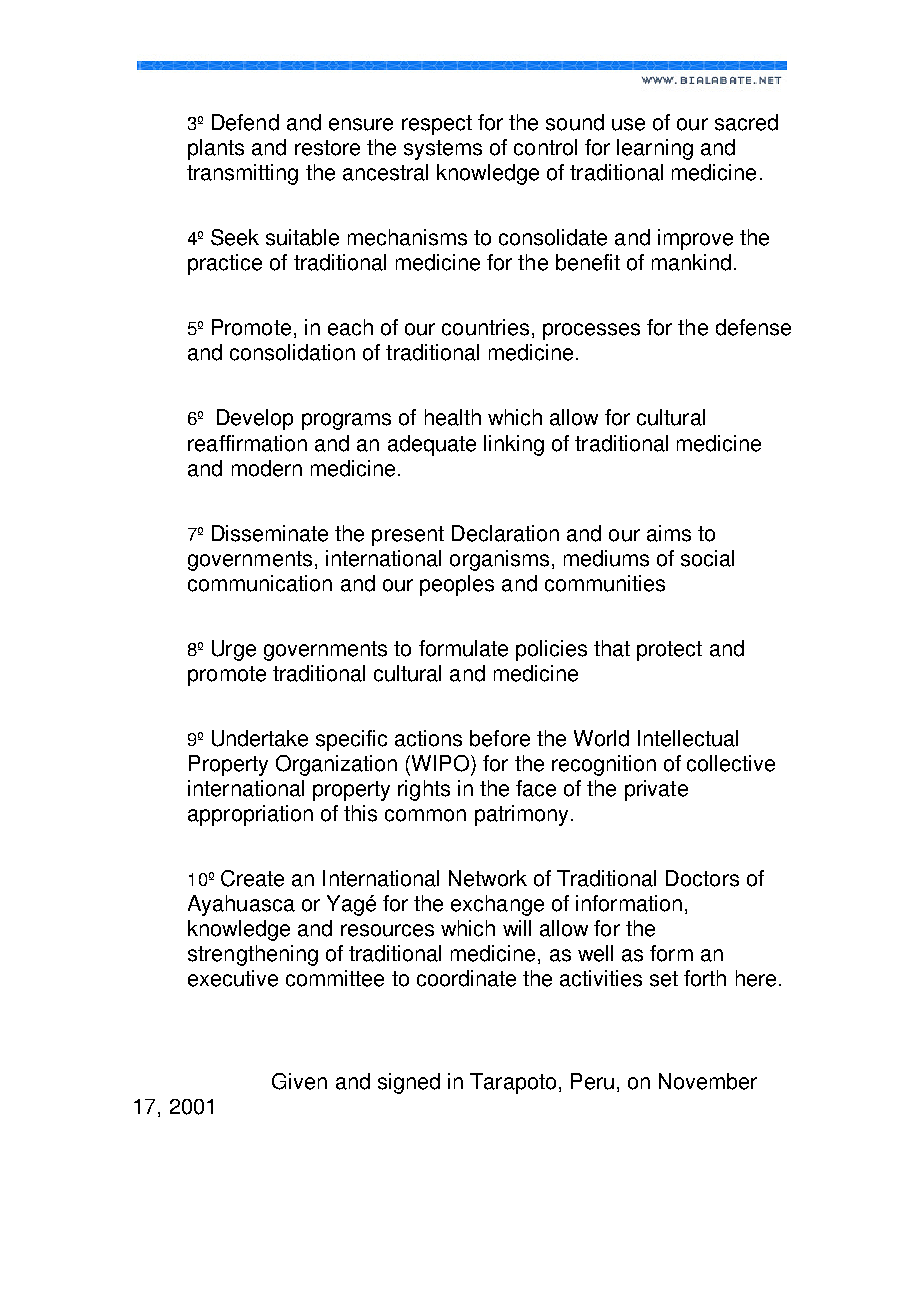 This page has width=924, height=1308. What do you see at coordinates (655, 149) in the page?
I see `learning` at bounding box center [655, 149].
